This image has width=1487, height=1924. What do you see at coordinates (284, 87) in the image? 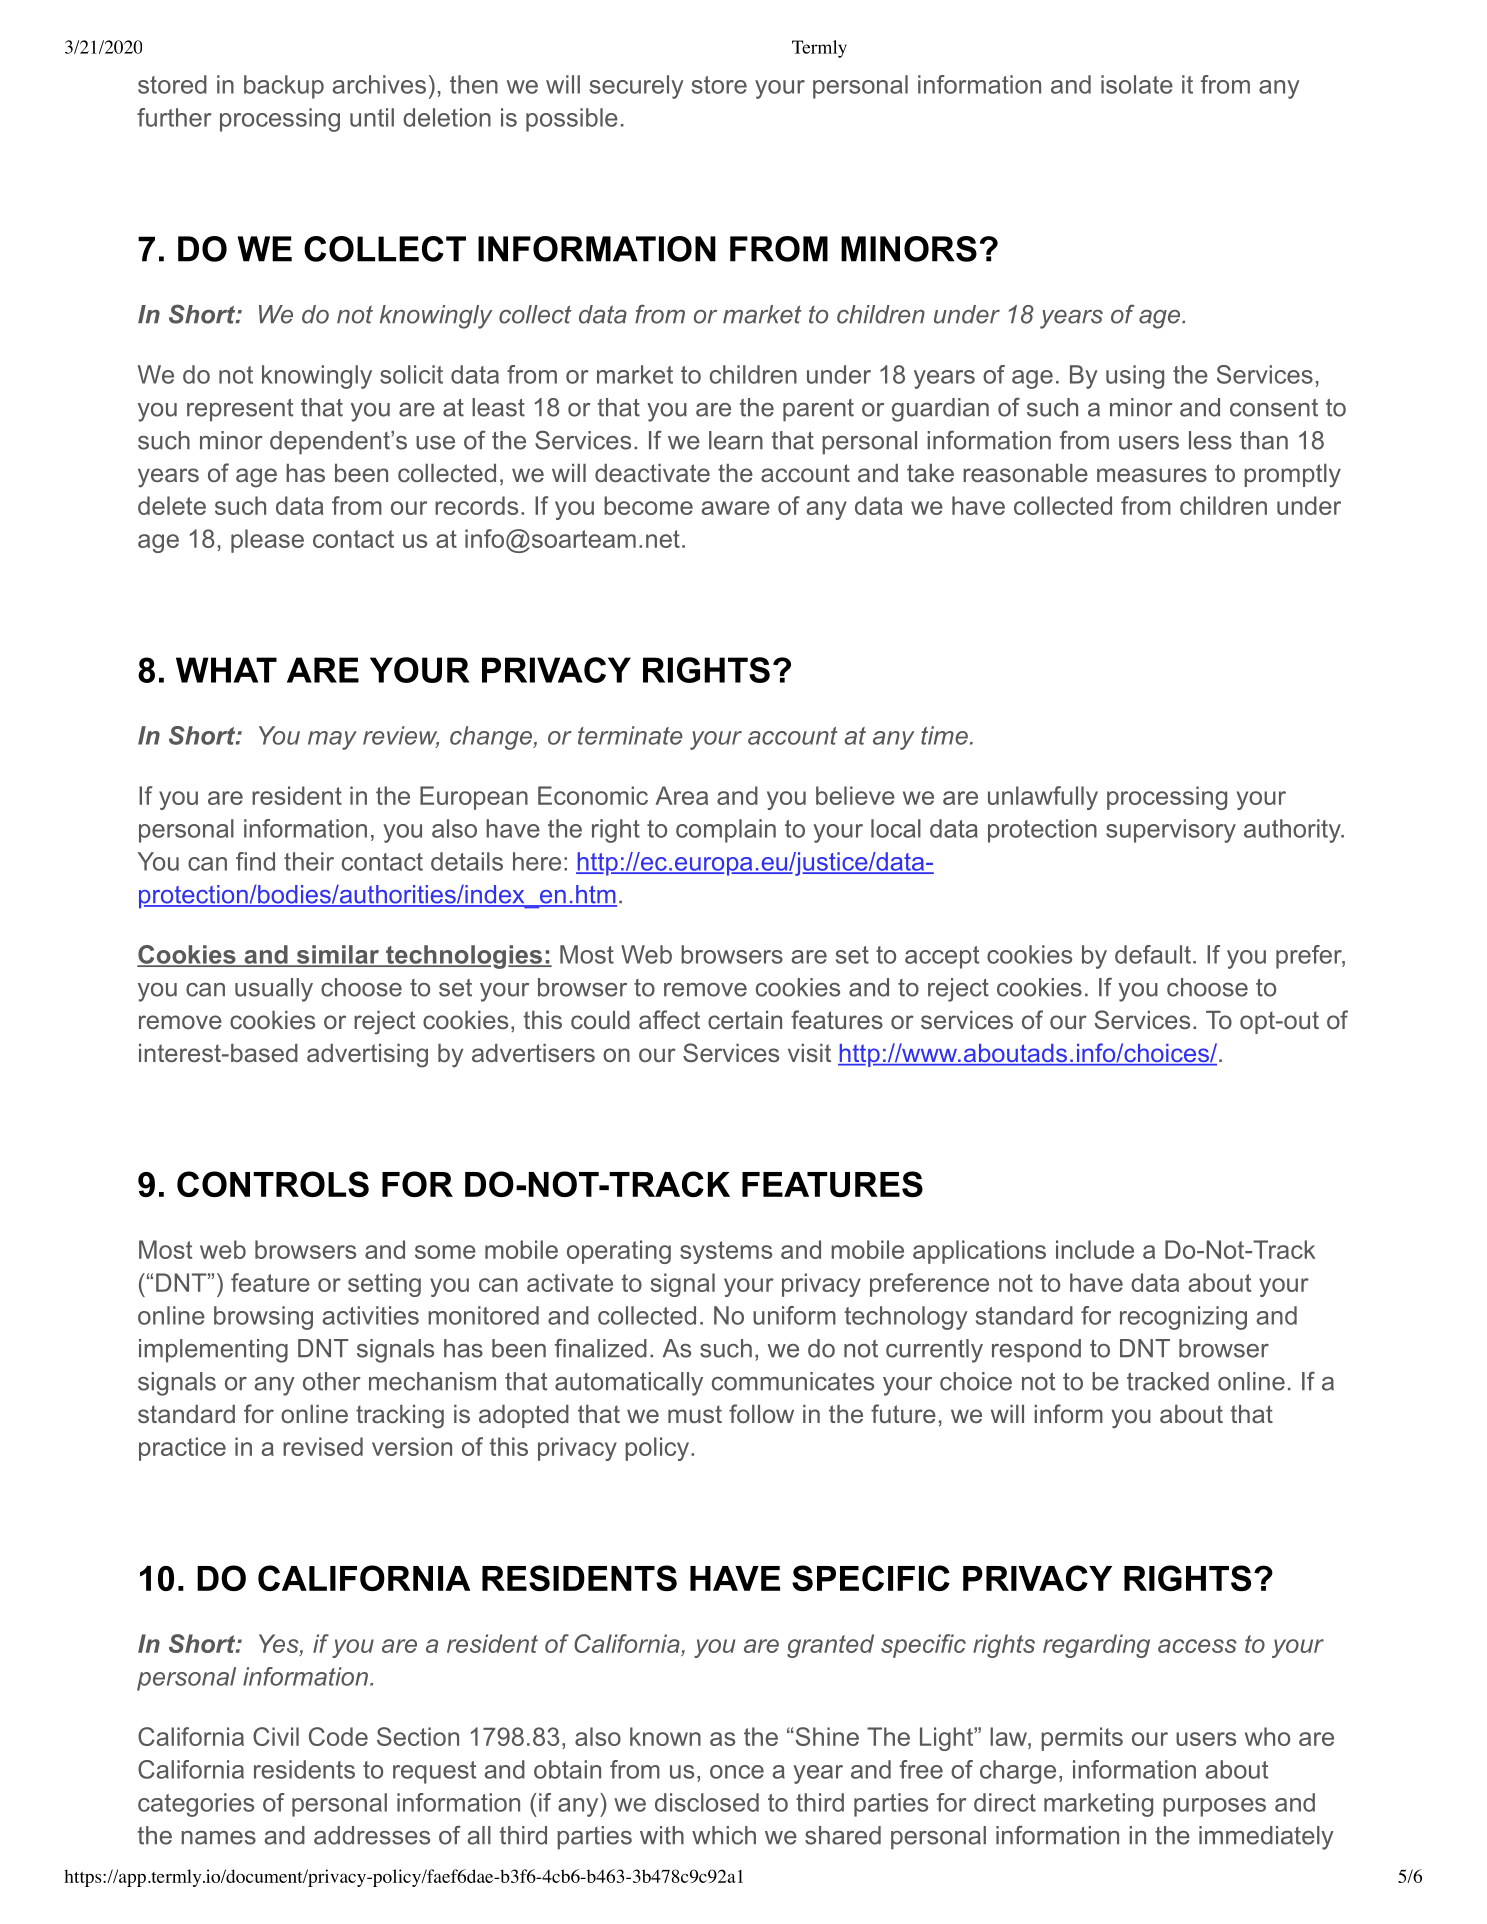
I see `backup` at bounding box center [284, 87].
